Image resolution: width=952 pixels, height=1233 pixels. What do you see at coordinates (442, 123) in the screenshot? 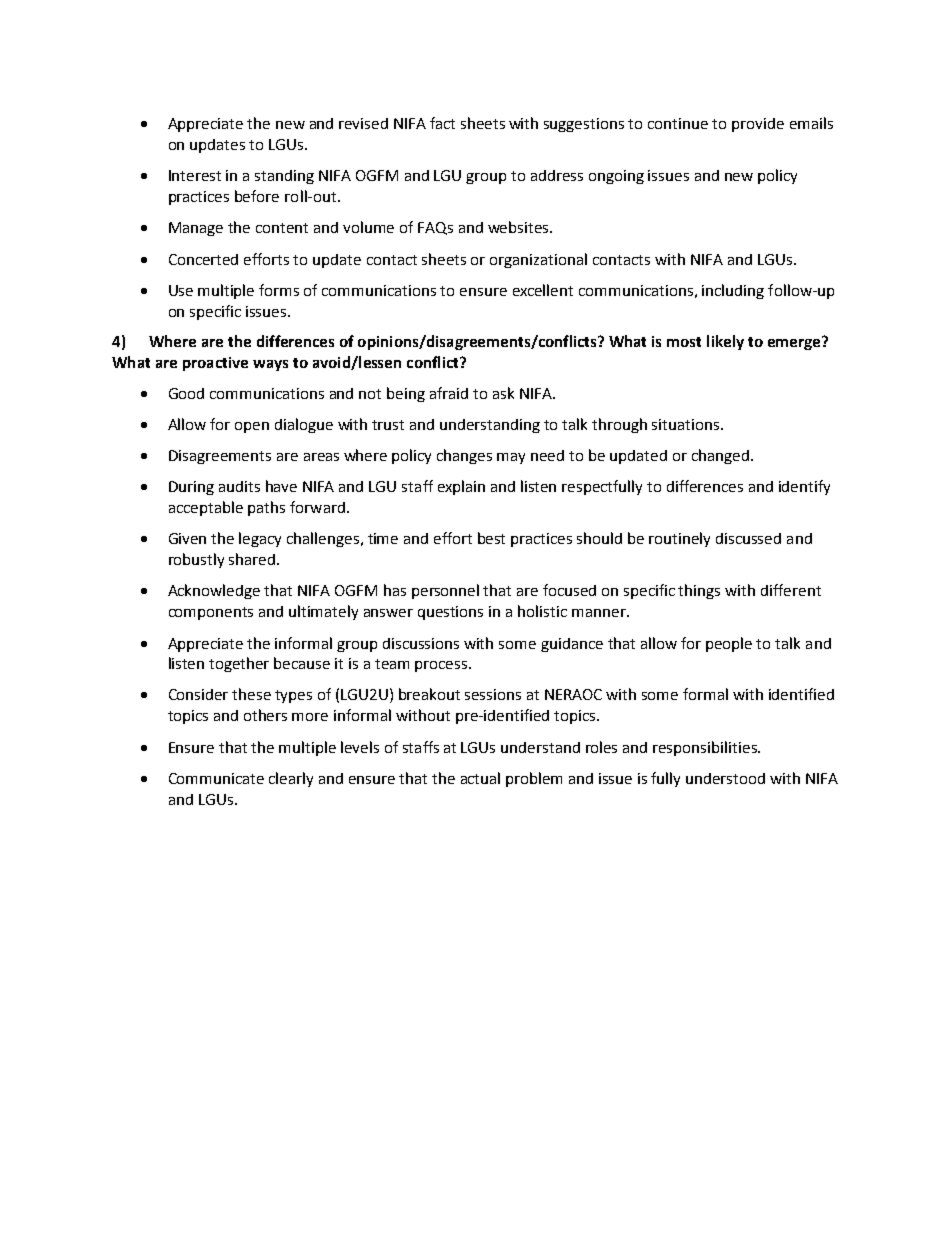
I see `fact` at bounding box center [442, 123].
